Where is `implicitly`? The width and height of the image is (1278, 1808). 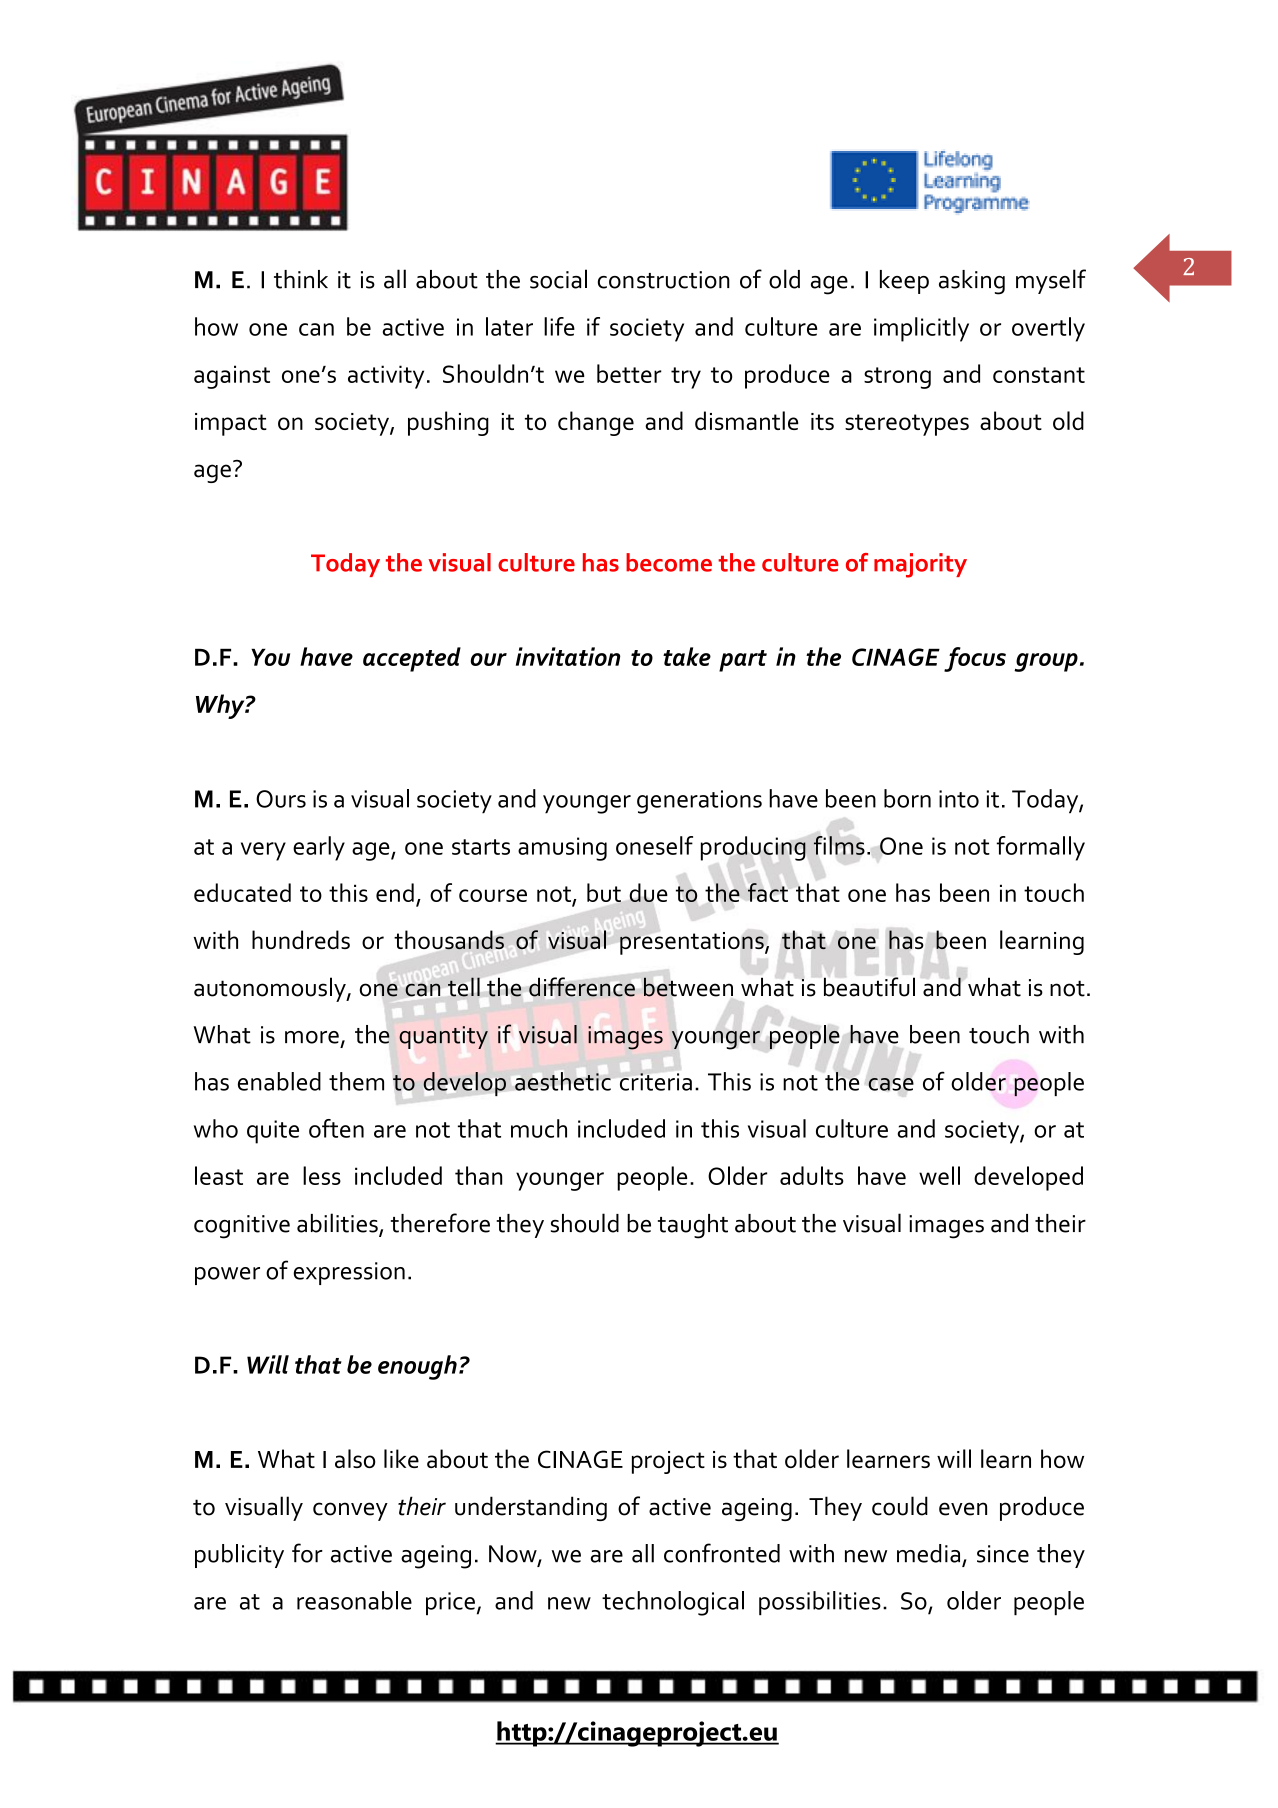
implicitly is located at coordinates (921, 329).
